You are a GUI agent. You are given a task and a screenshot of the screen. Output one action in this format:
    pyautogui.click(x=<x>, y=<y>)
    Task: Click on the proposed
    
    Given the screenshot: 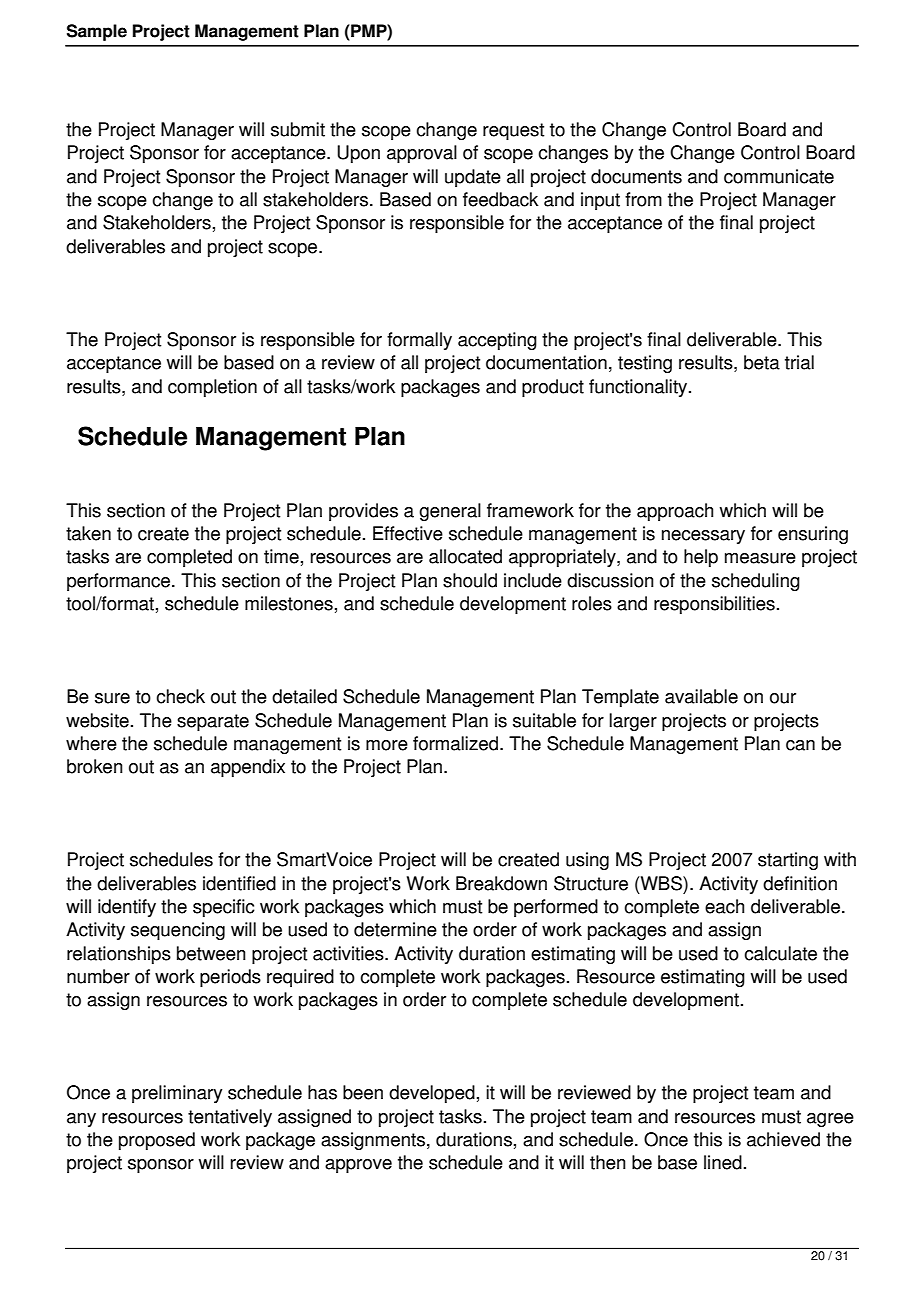 What is the action you would take?
    pyautogui.click(x=157, y=1141)
